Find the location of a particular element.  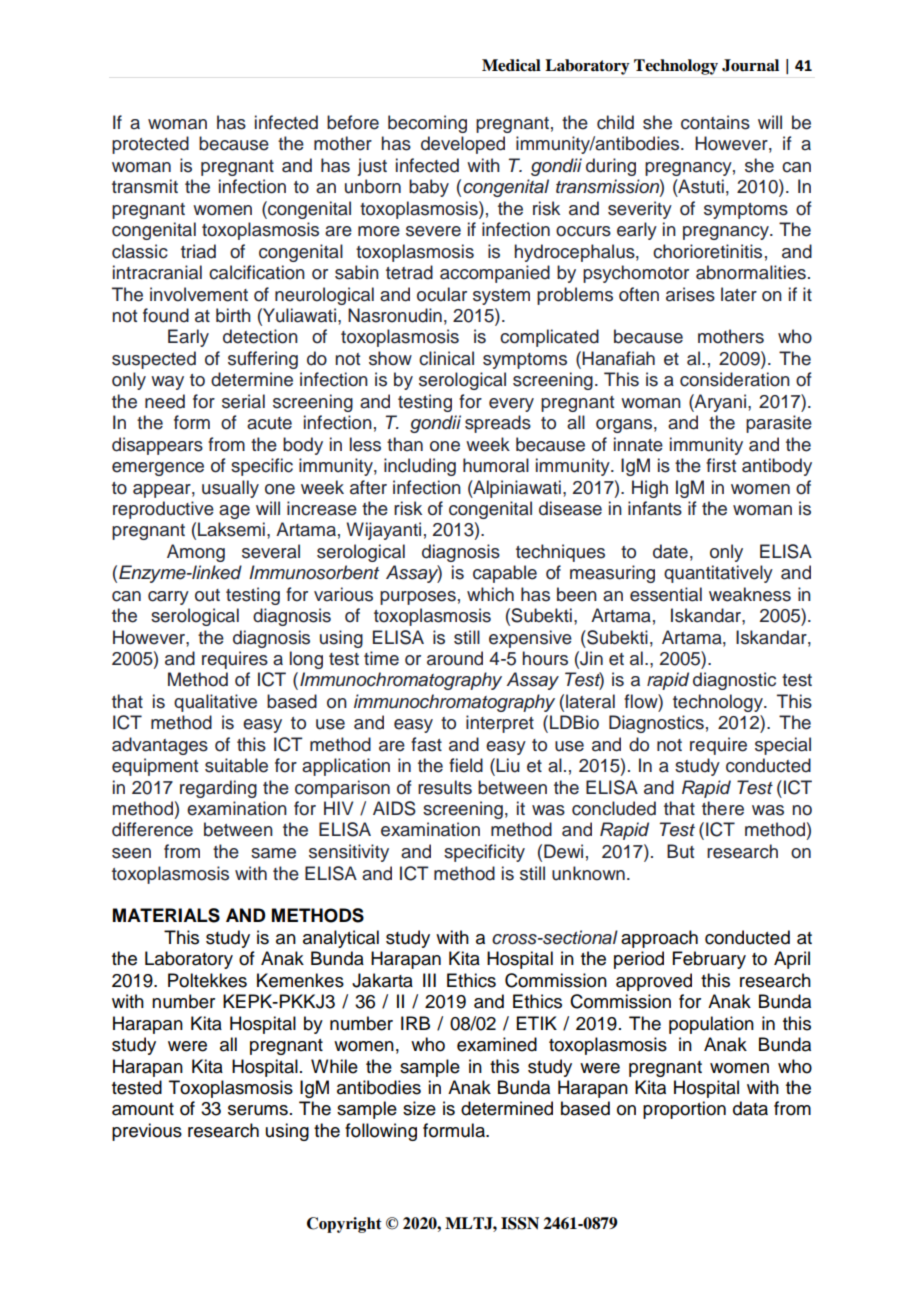

out is located at coordinates (207, 595).
